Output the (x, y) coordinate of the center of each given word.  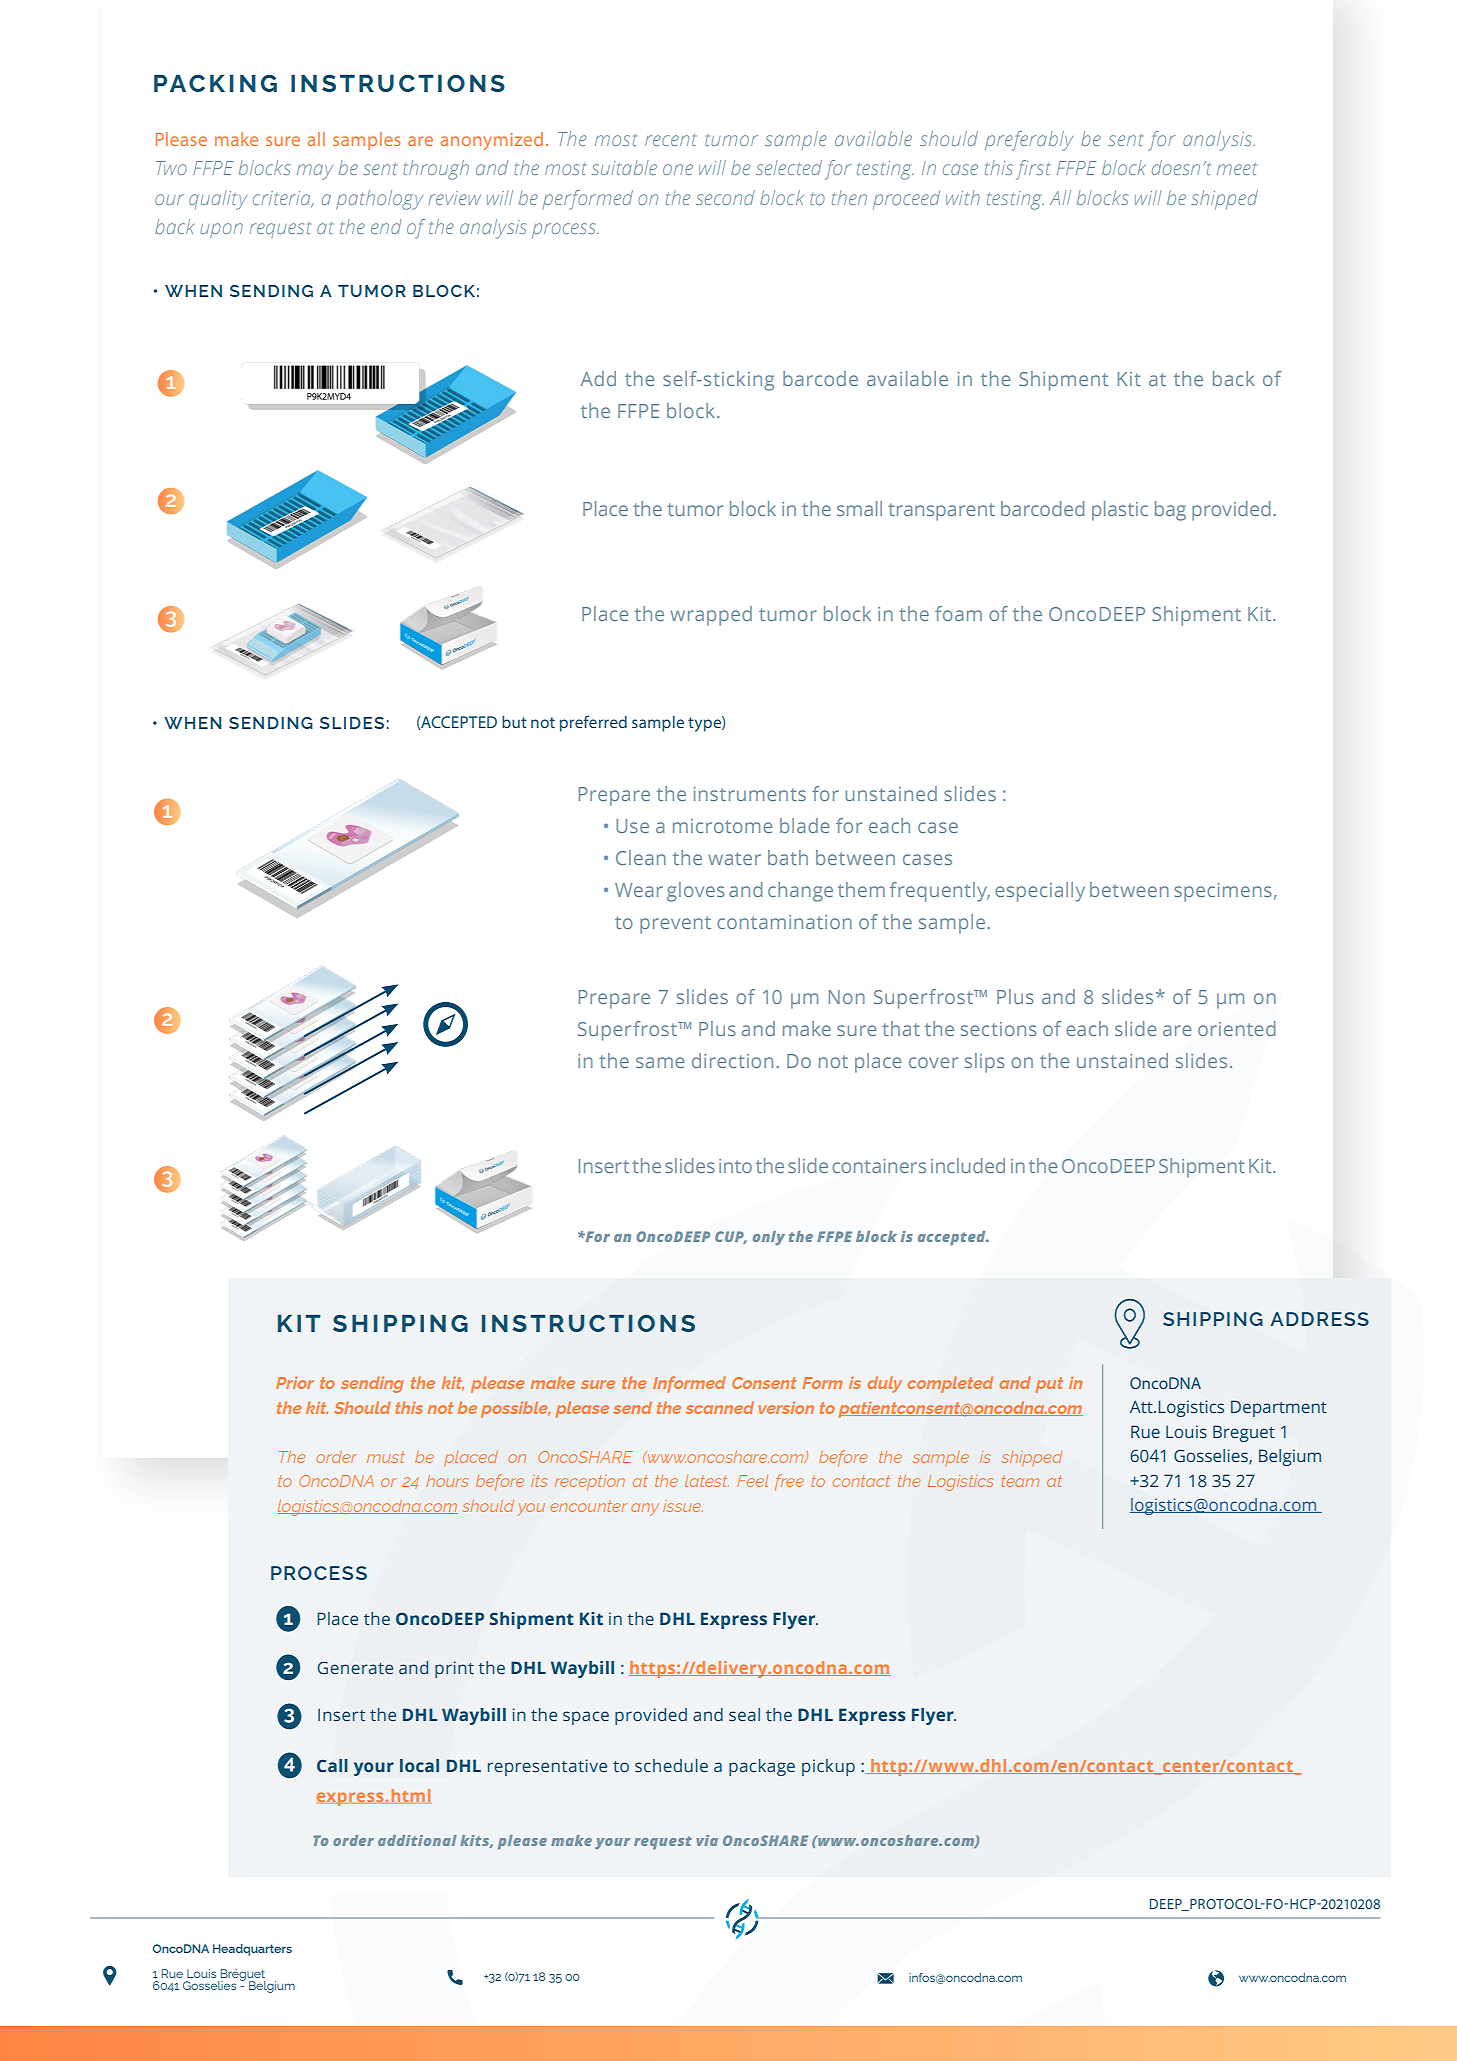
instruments (750, 794)
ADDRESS (1319, 1319)
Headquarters (252, 1950)
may (315, 172)
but (514, 722)
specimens (1223, 892)
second (725, 197)
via (707, 1840)
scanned (720, 1407)
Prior (295, 1383)
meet (1237, 168)
